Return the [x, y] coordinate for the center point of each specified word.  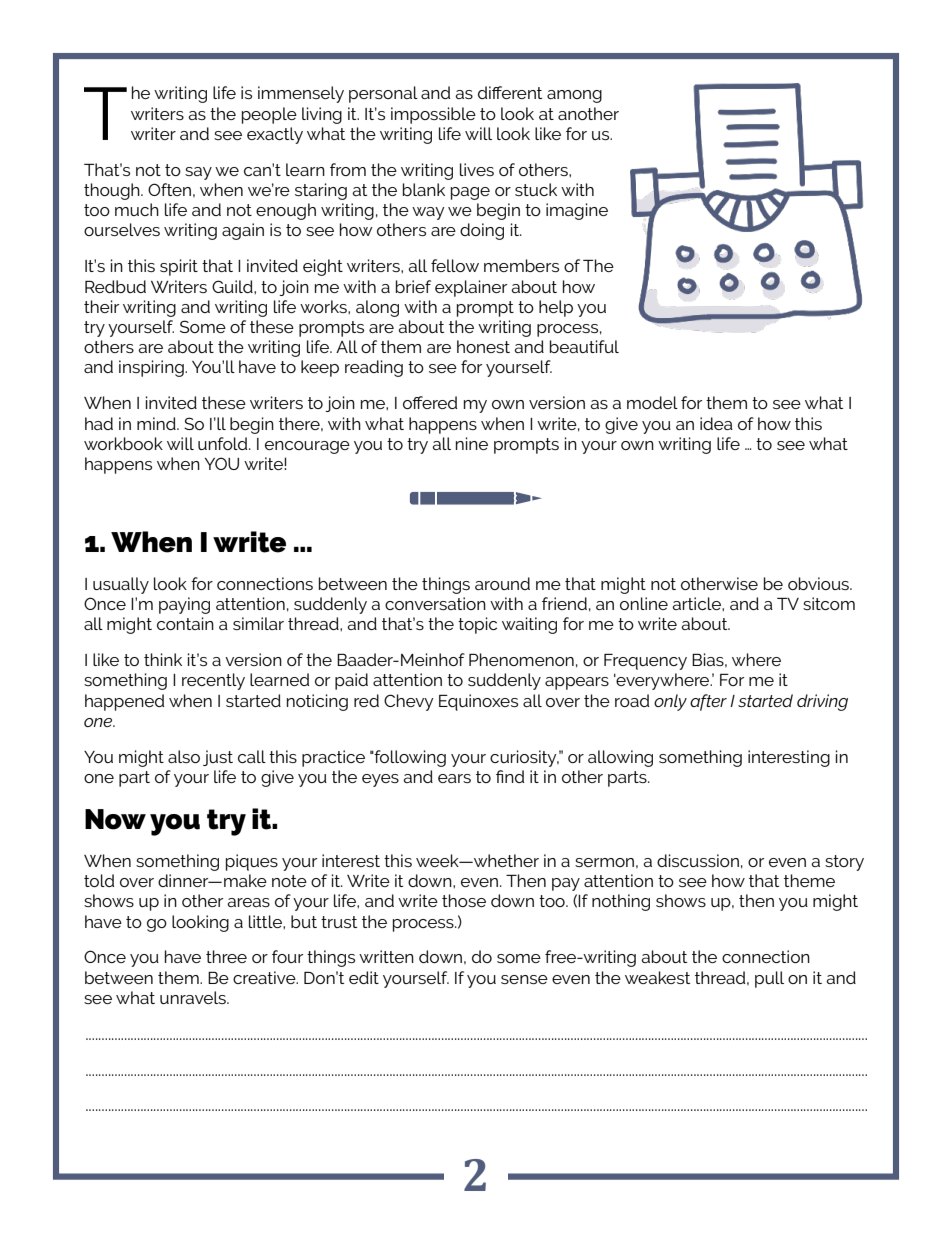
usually [121, 585]
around [502, 583]
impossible [433, 115]
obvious [819, 583]
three [226, 956]
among [574, 96]
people [269, 115]
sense [524, 979]
